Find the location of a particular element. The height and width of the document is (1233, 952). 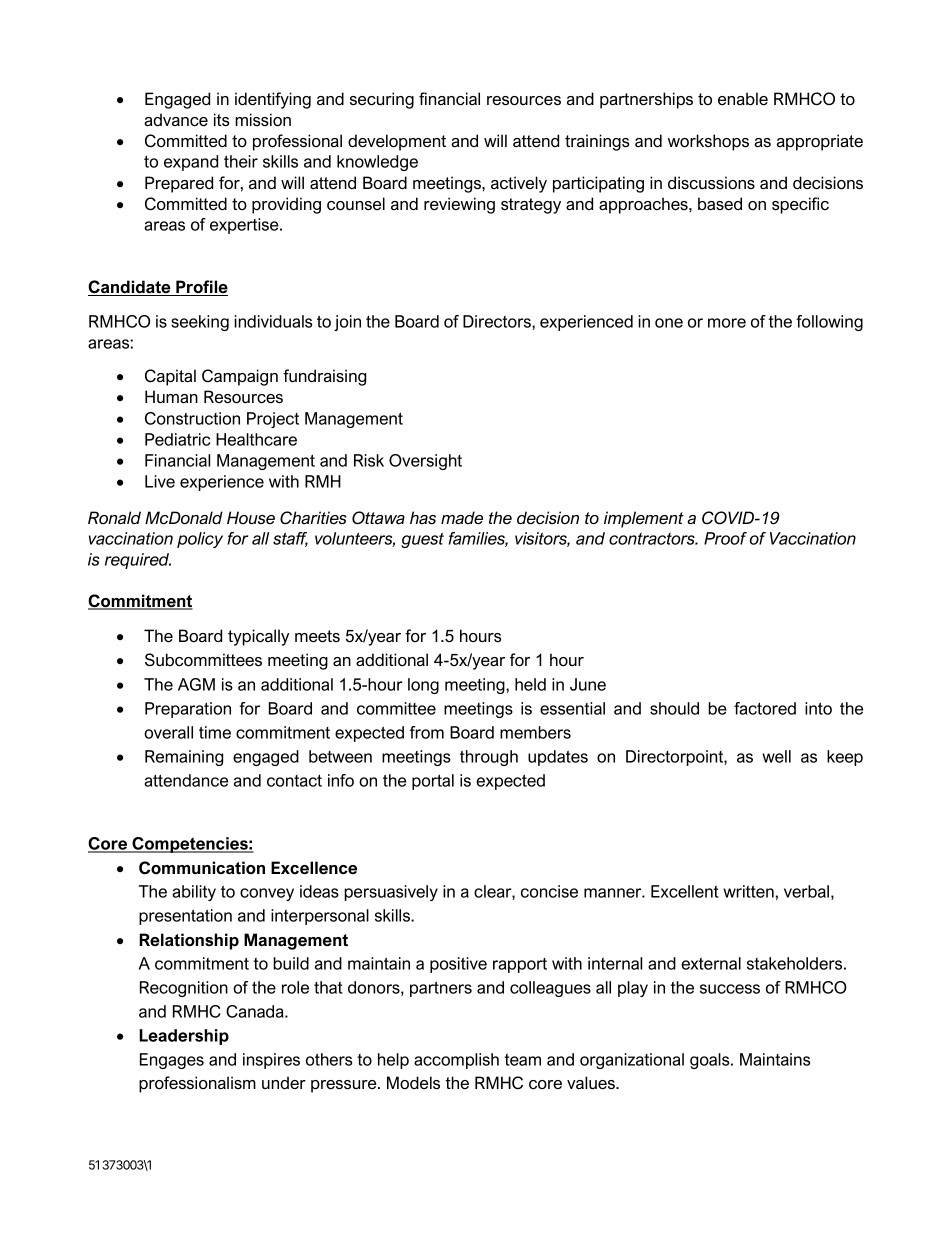

Capital is located at coordinates (170, 377).
